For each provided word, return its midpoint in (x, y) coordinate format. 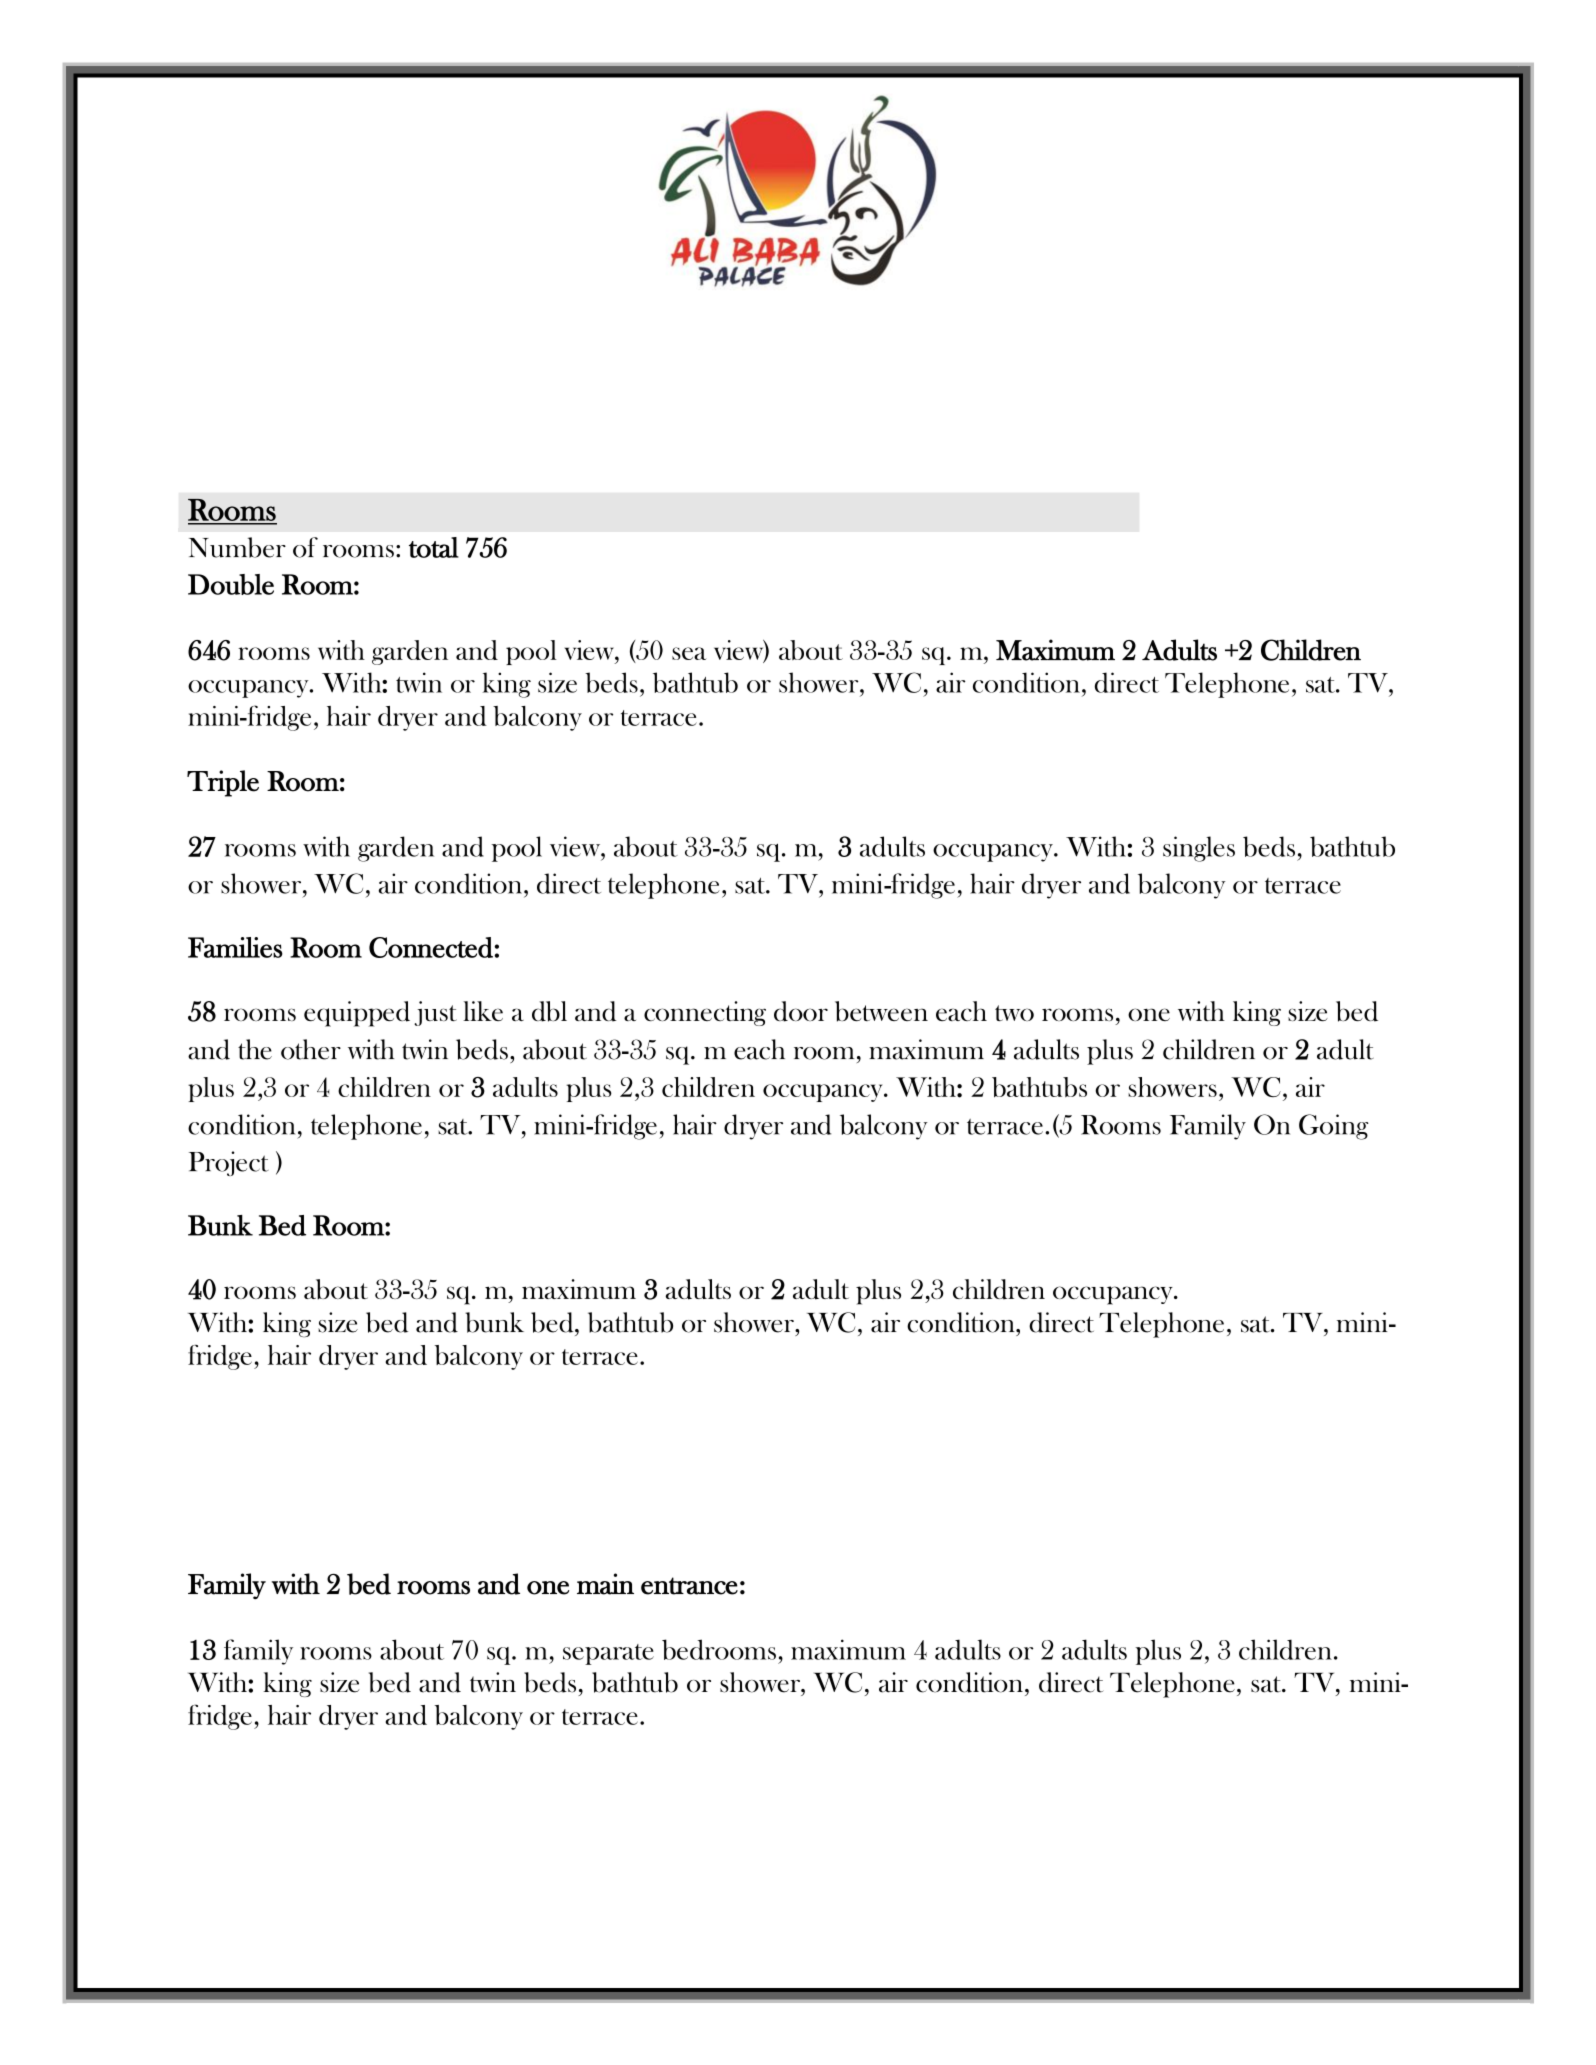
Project (229, 1163)
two (1014, 1013)
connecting (705, 1013)
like (483, 1011)
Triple (223, 783)
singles (1199, 849)
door (801, 1011)
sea (689, 653)
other (311, 1049)
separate (608, 1654)
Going (1334, 1127)
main (605, 1584)
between (881, 1011)
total (434, 547)
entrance (689, 1586)
